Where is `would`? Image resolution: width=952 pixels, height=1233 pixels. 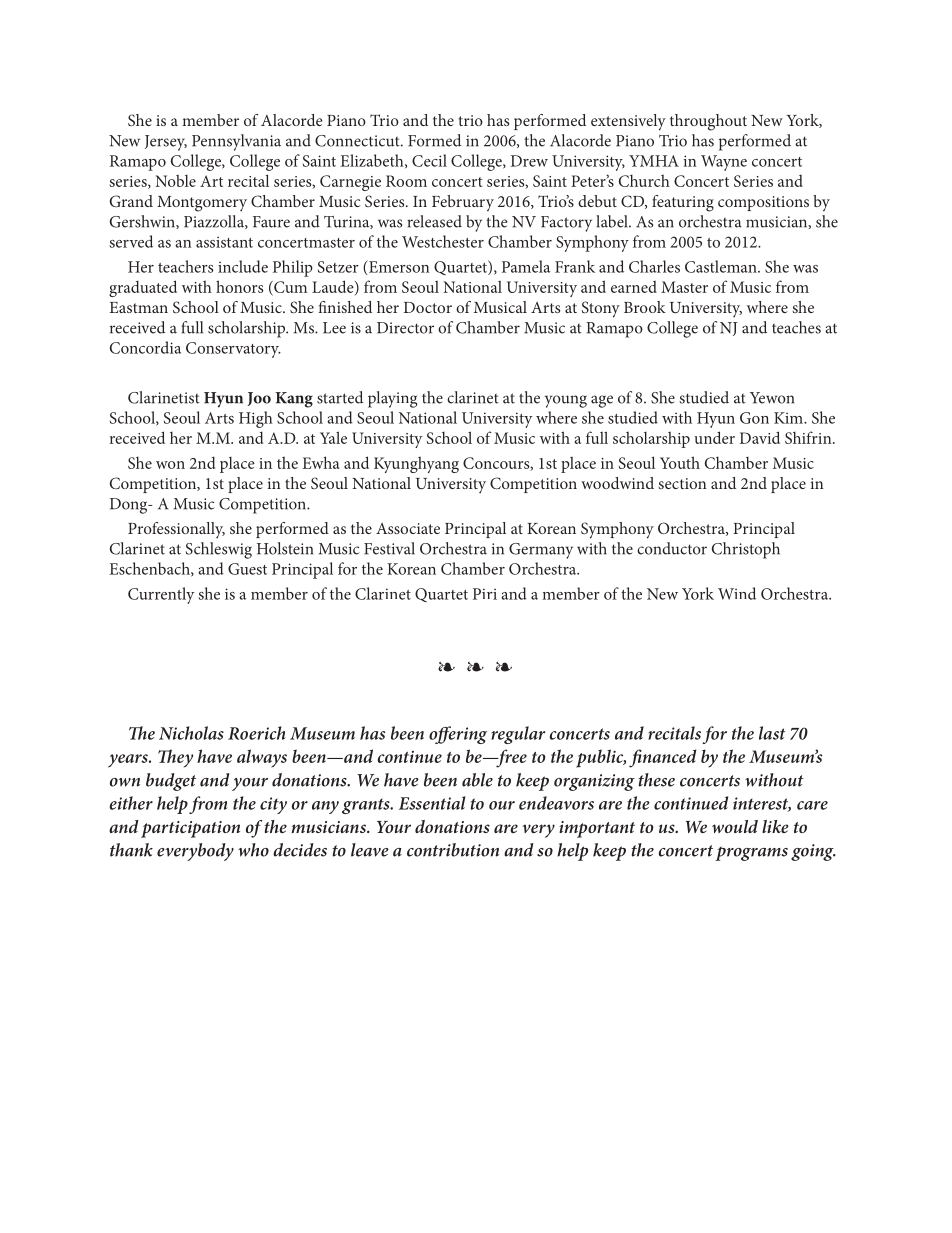 would is located at coordinates (735, 826).
